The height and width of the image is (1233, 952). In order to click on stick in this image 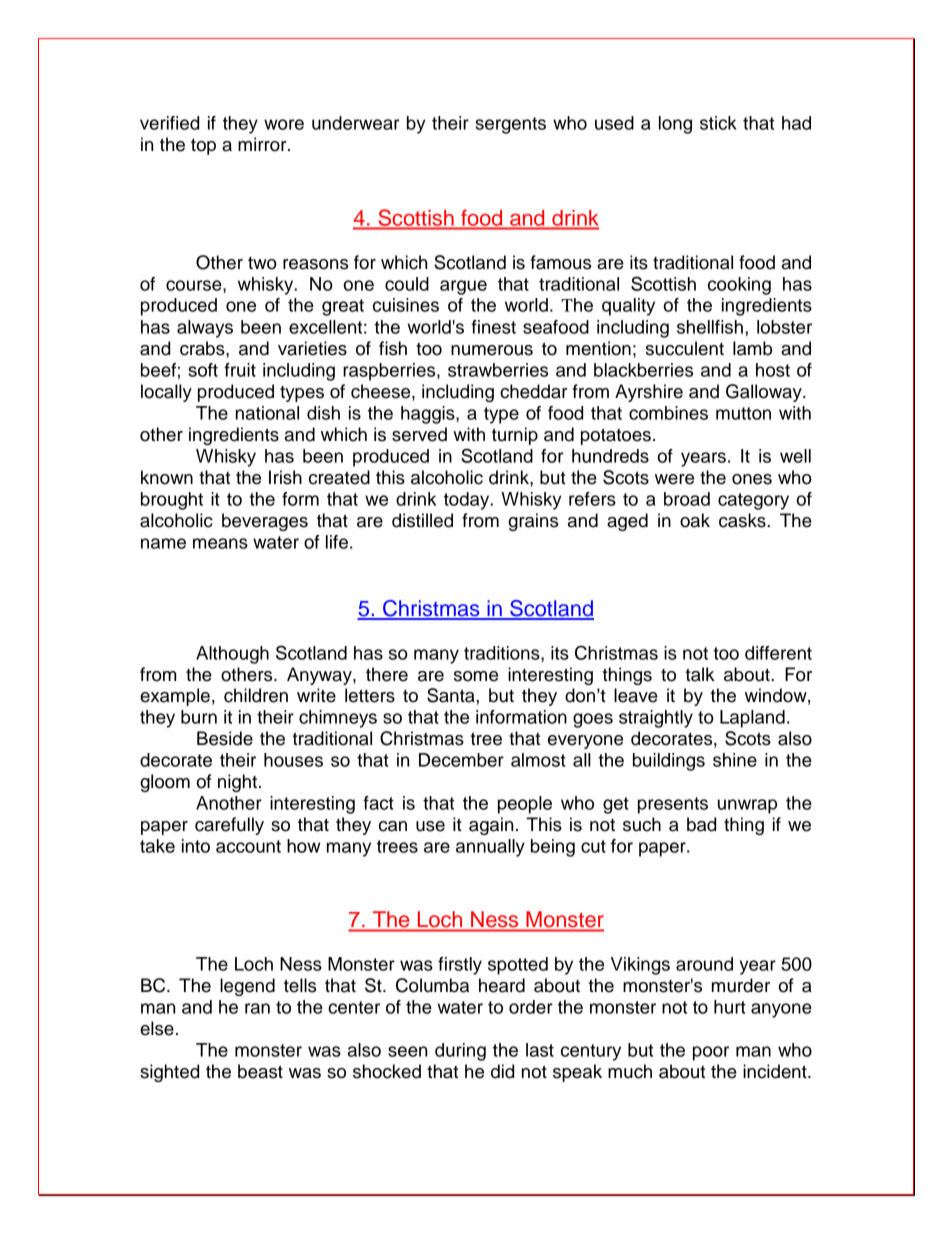, I will do `click(718, 123)`.
